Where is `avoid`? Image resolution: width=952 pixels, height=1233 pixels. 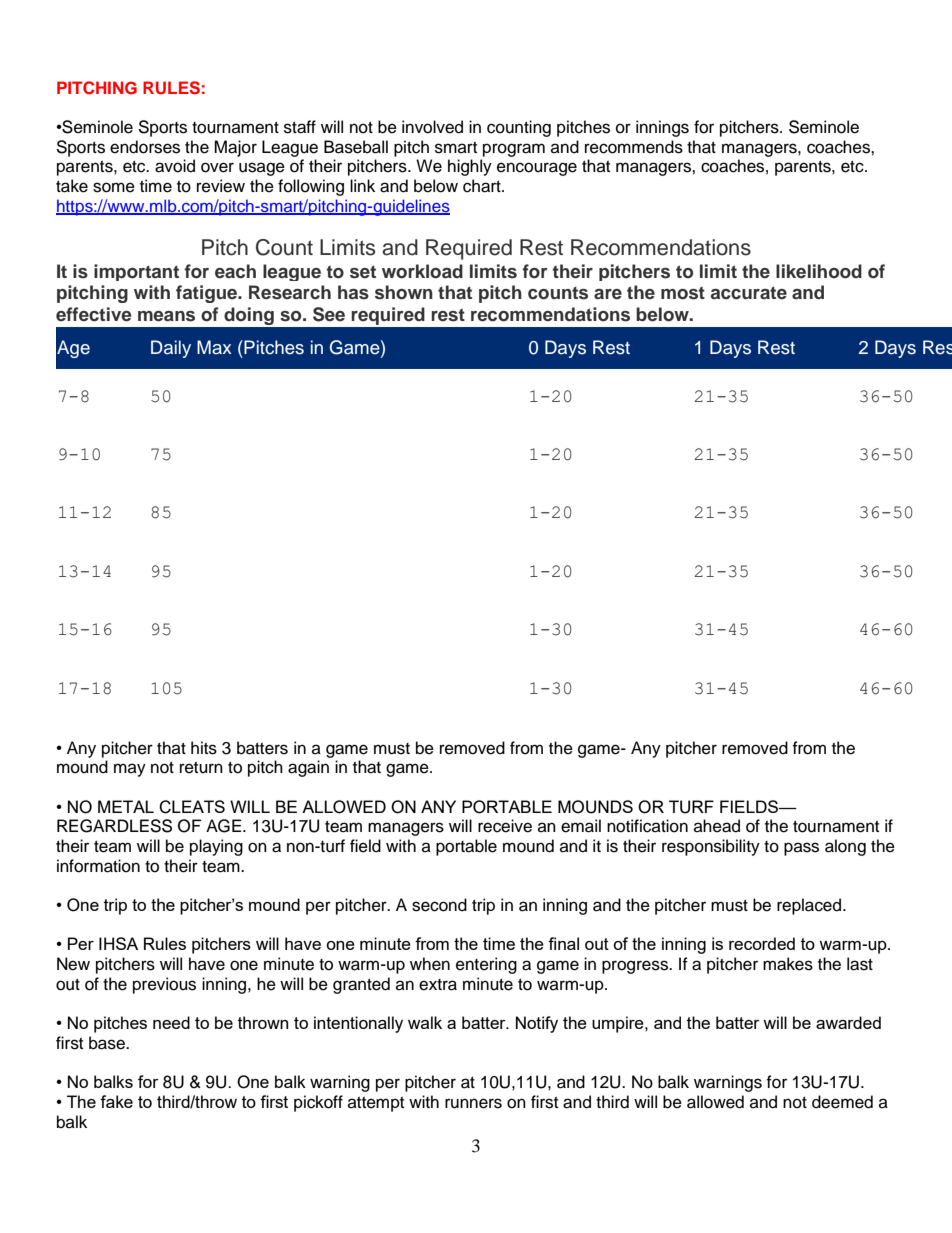
avoid is located at coordinates (175, 166).
